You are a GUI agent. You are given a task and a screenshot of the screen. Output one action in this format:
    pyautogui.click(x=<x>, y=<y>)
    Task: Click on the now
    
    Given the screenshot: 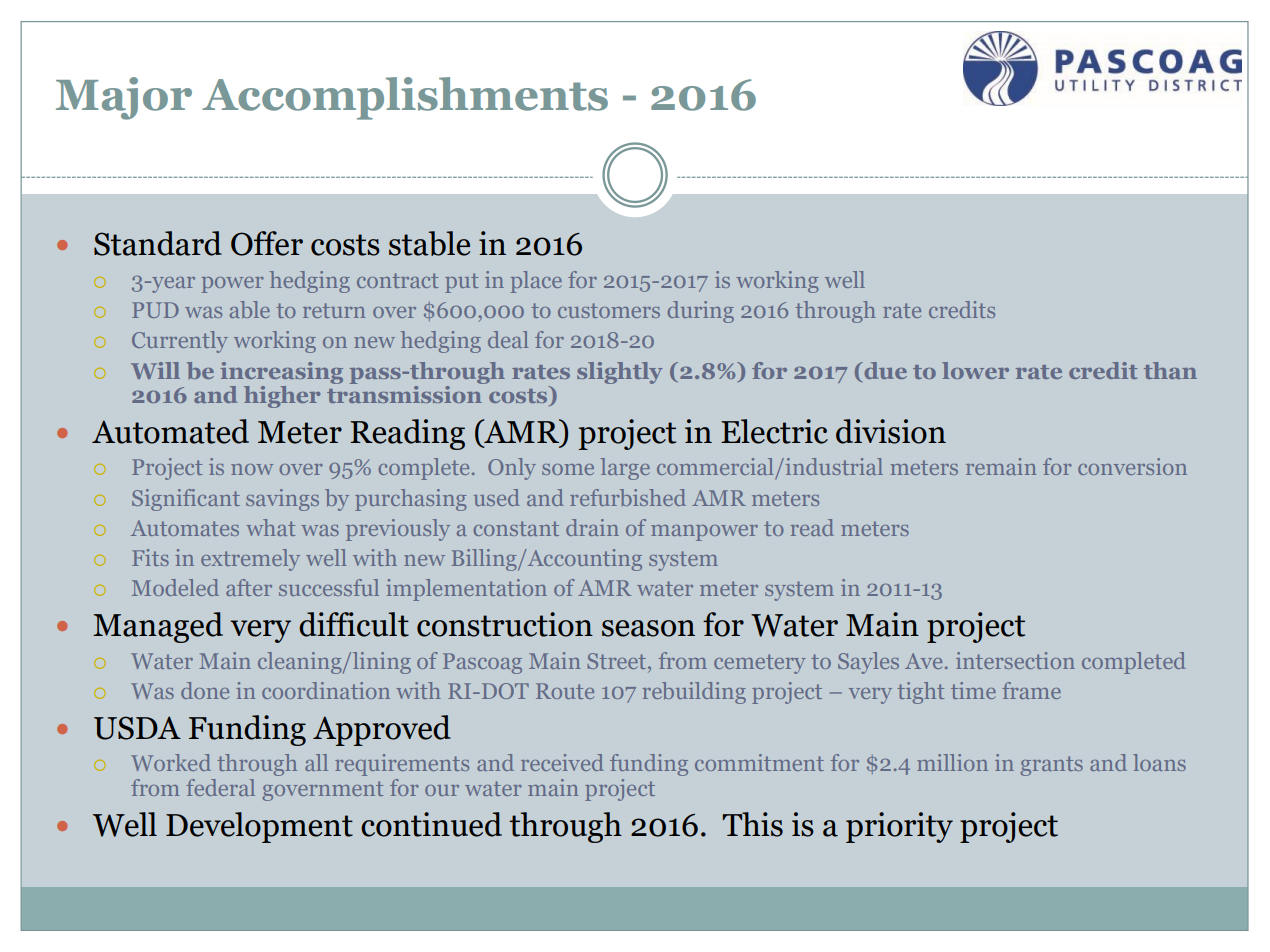 What is the action you would take?
    pyautogui.click(x=252, y=469)
